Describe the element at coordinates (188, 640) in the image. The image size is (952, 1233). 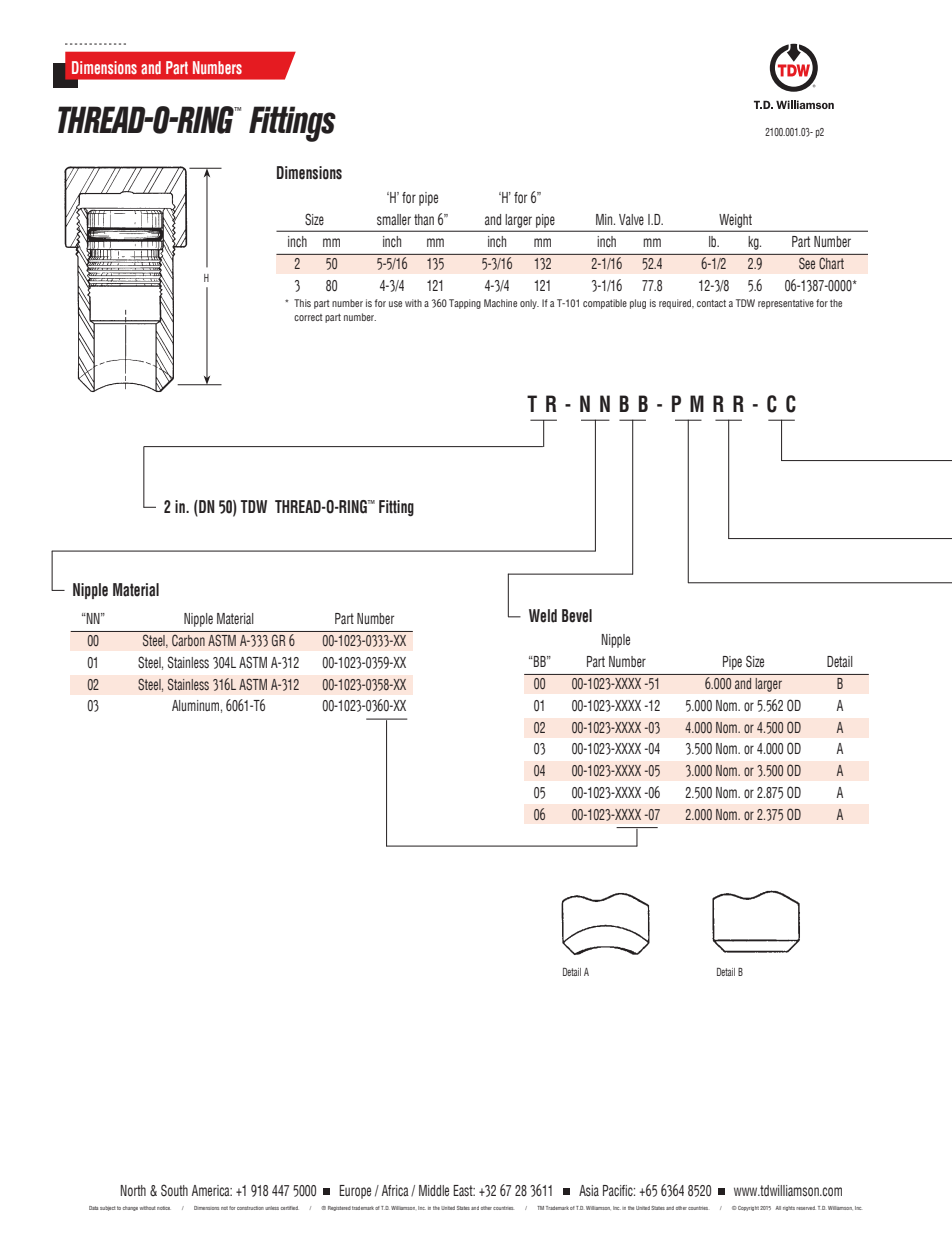
I see `Carbon` at that location.
